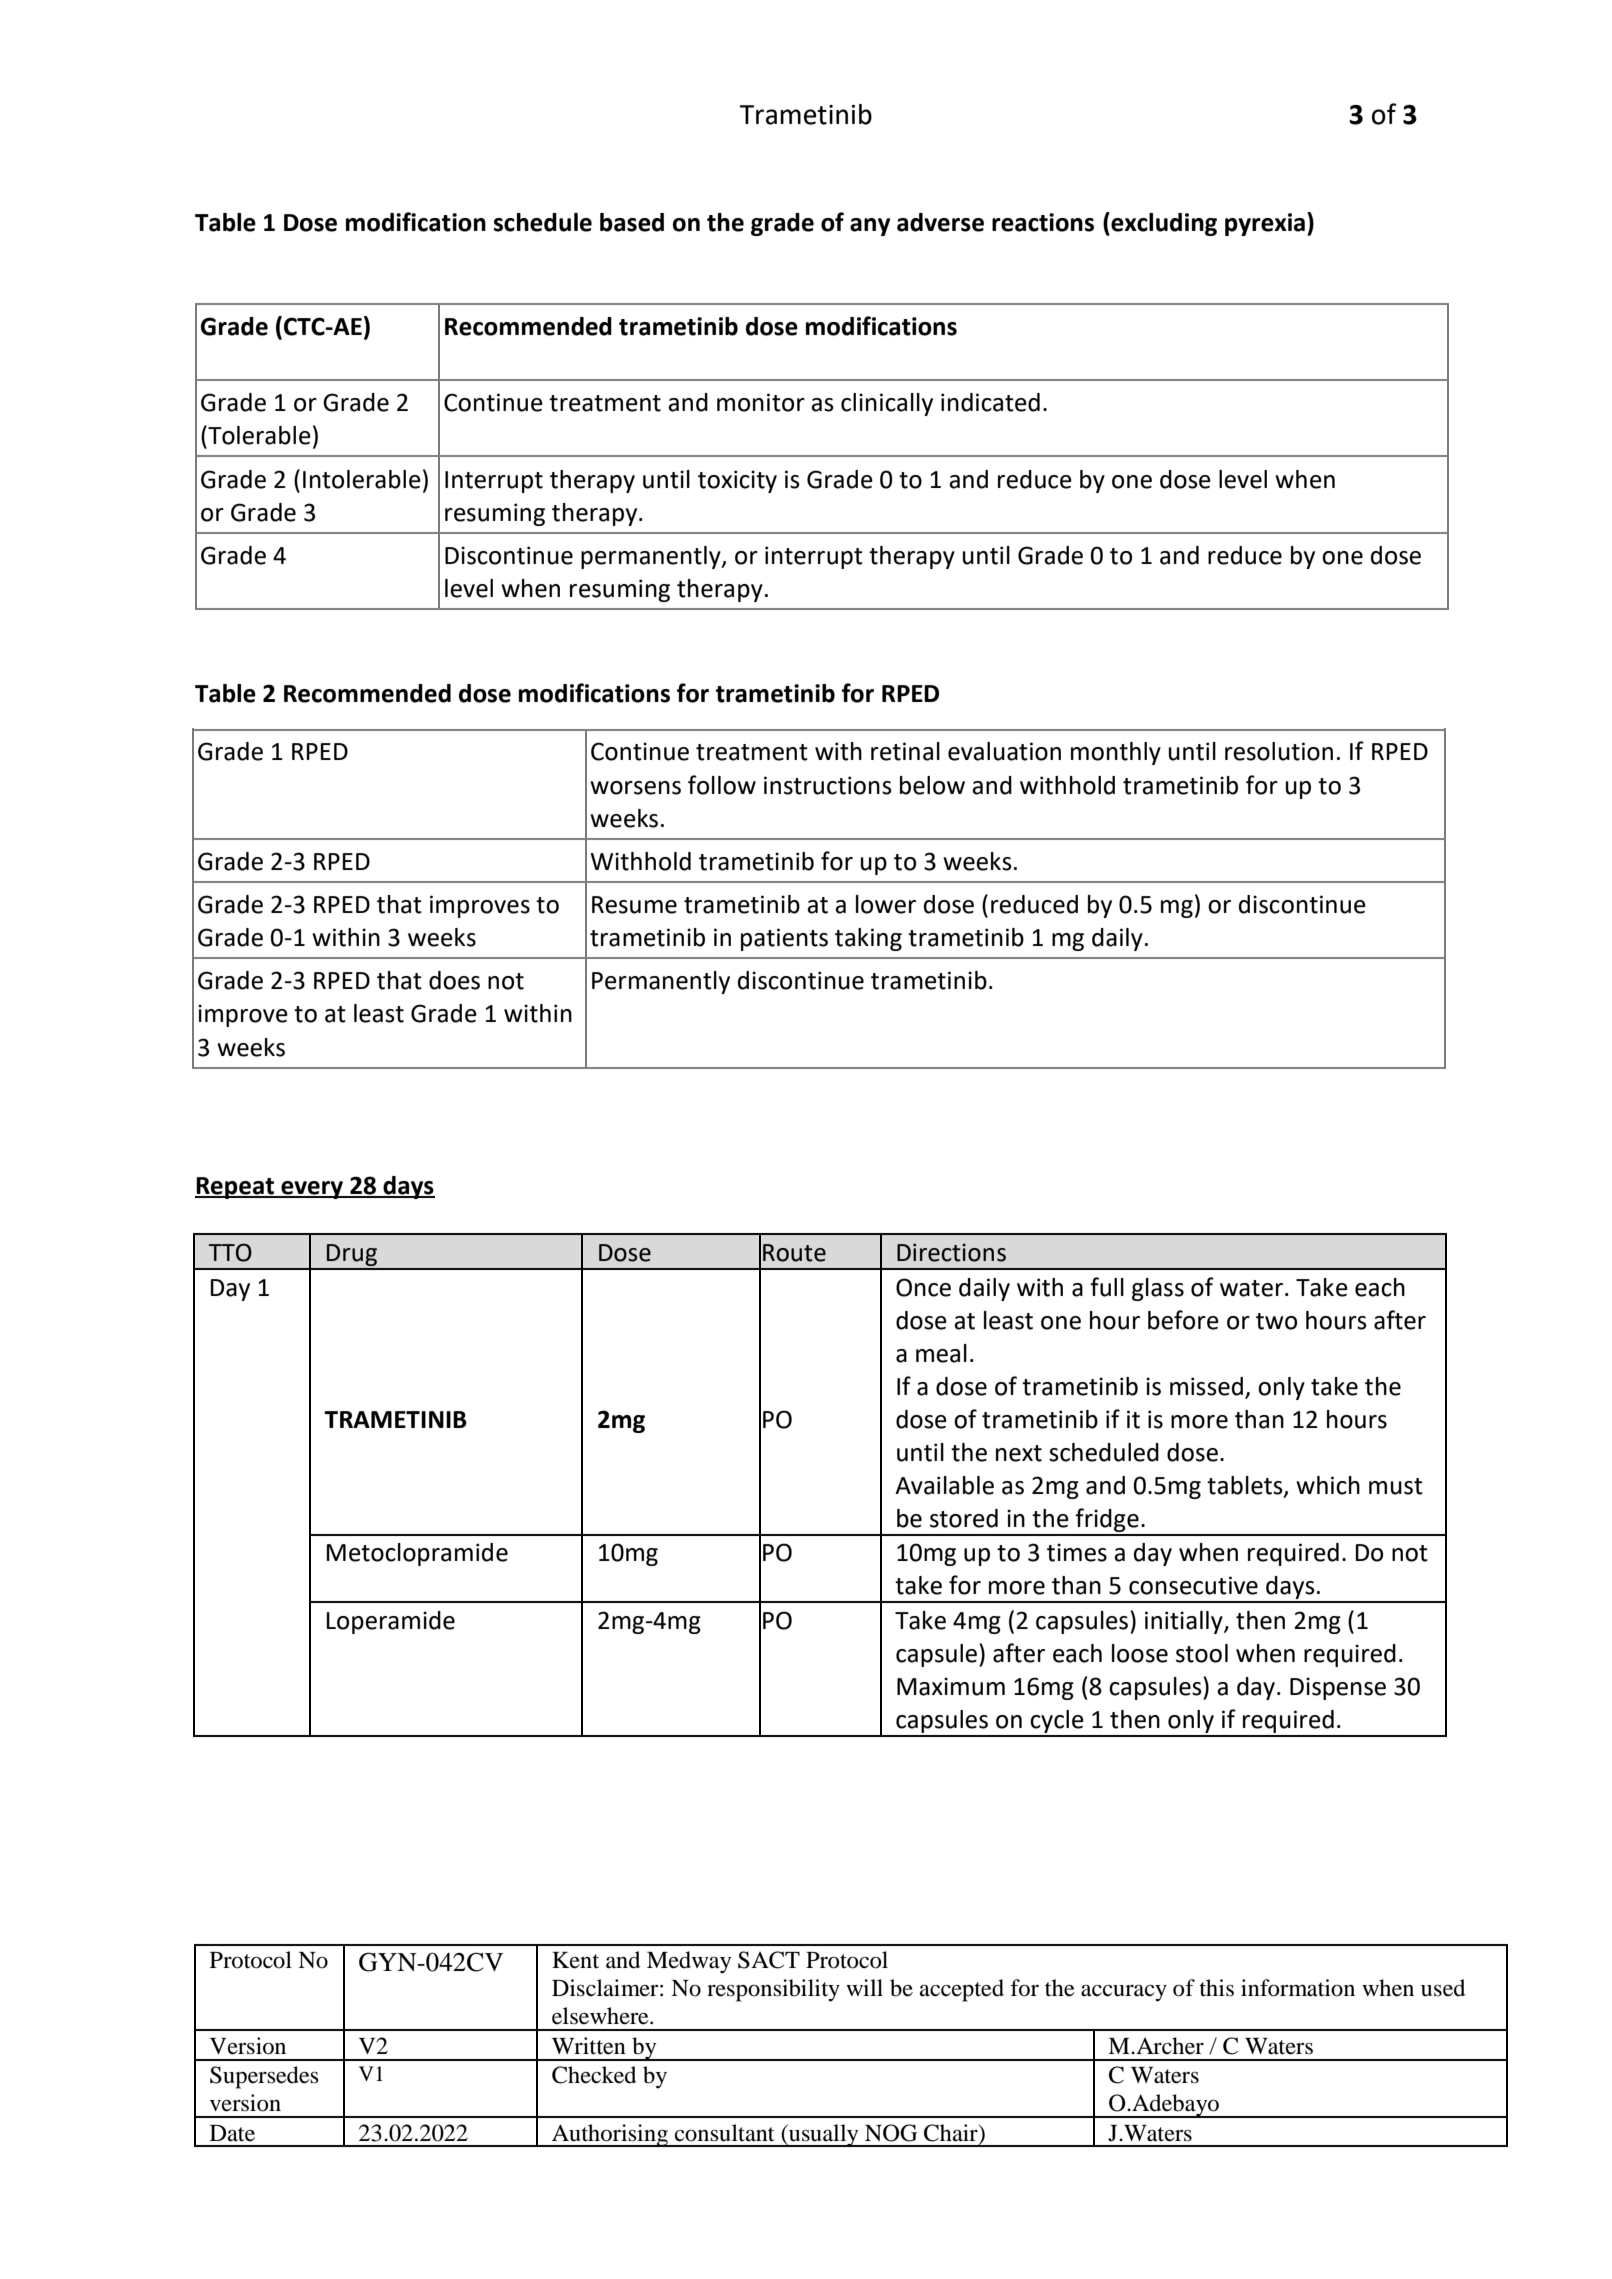  I want to click on worsens, so click(635, 788).
